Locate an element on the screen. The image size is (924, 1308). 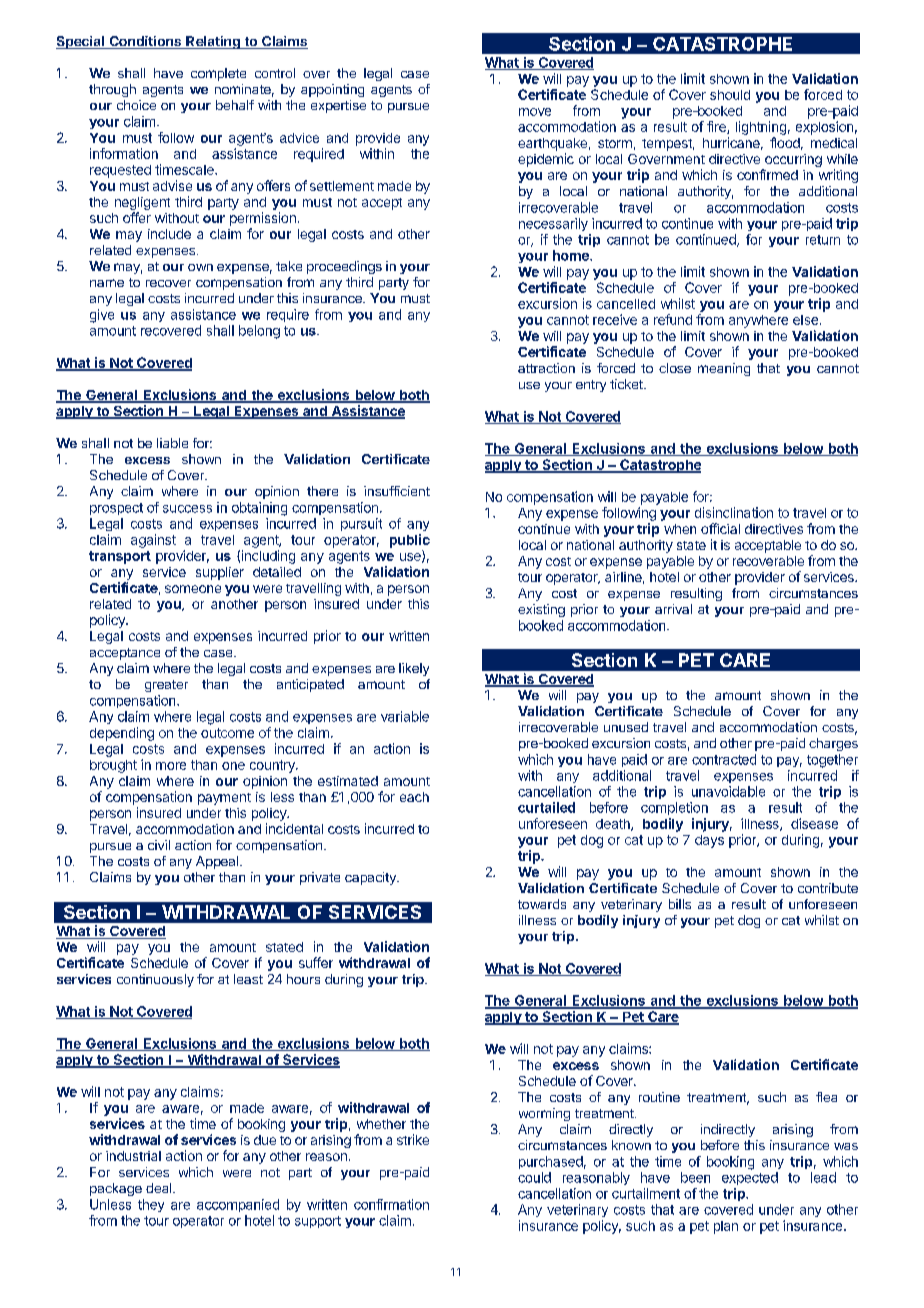
liable is located at coordinates (172, 443).
